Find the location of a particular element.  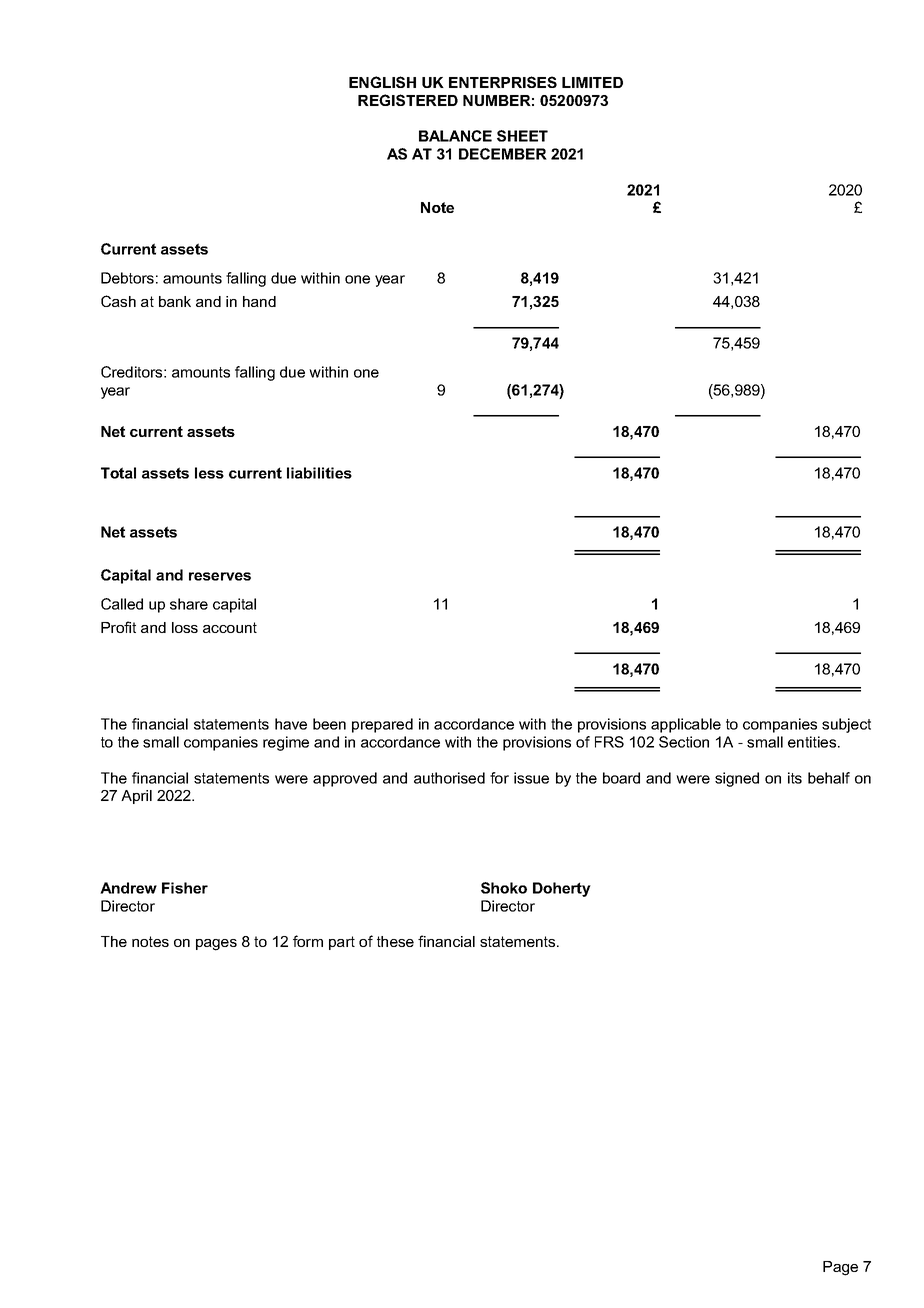

bank is located at coordinates (175, 301).
